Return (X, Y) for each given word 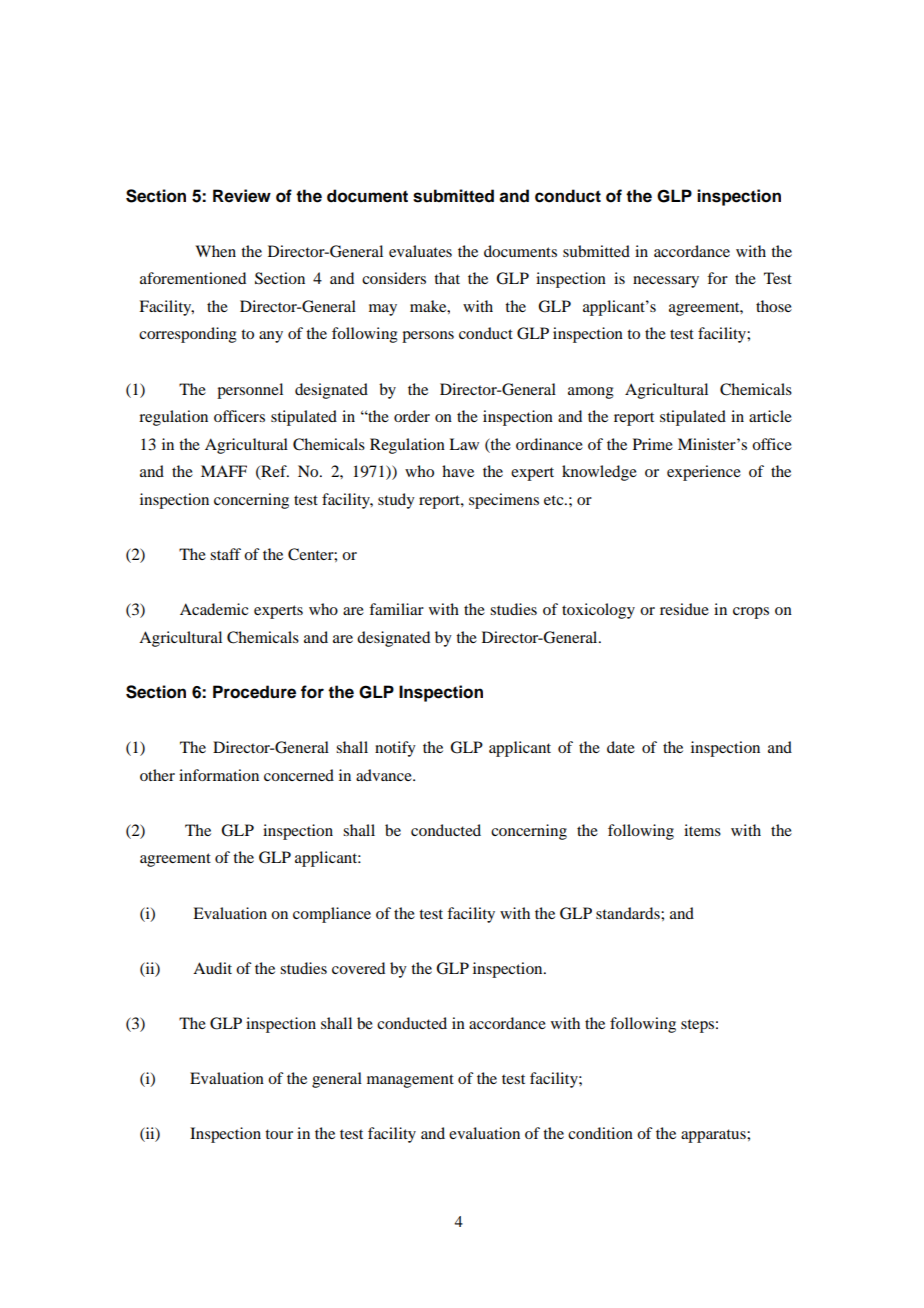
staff (225, 554)
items (702, 830)
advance (385, 775)
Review (242, 196)
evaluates (420, 251)
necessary (666, 282)
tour (279, 1134)
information (219, 775)
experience (704, 473)
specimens (504, 501)
